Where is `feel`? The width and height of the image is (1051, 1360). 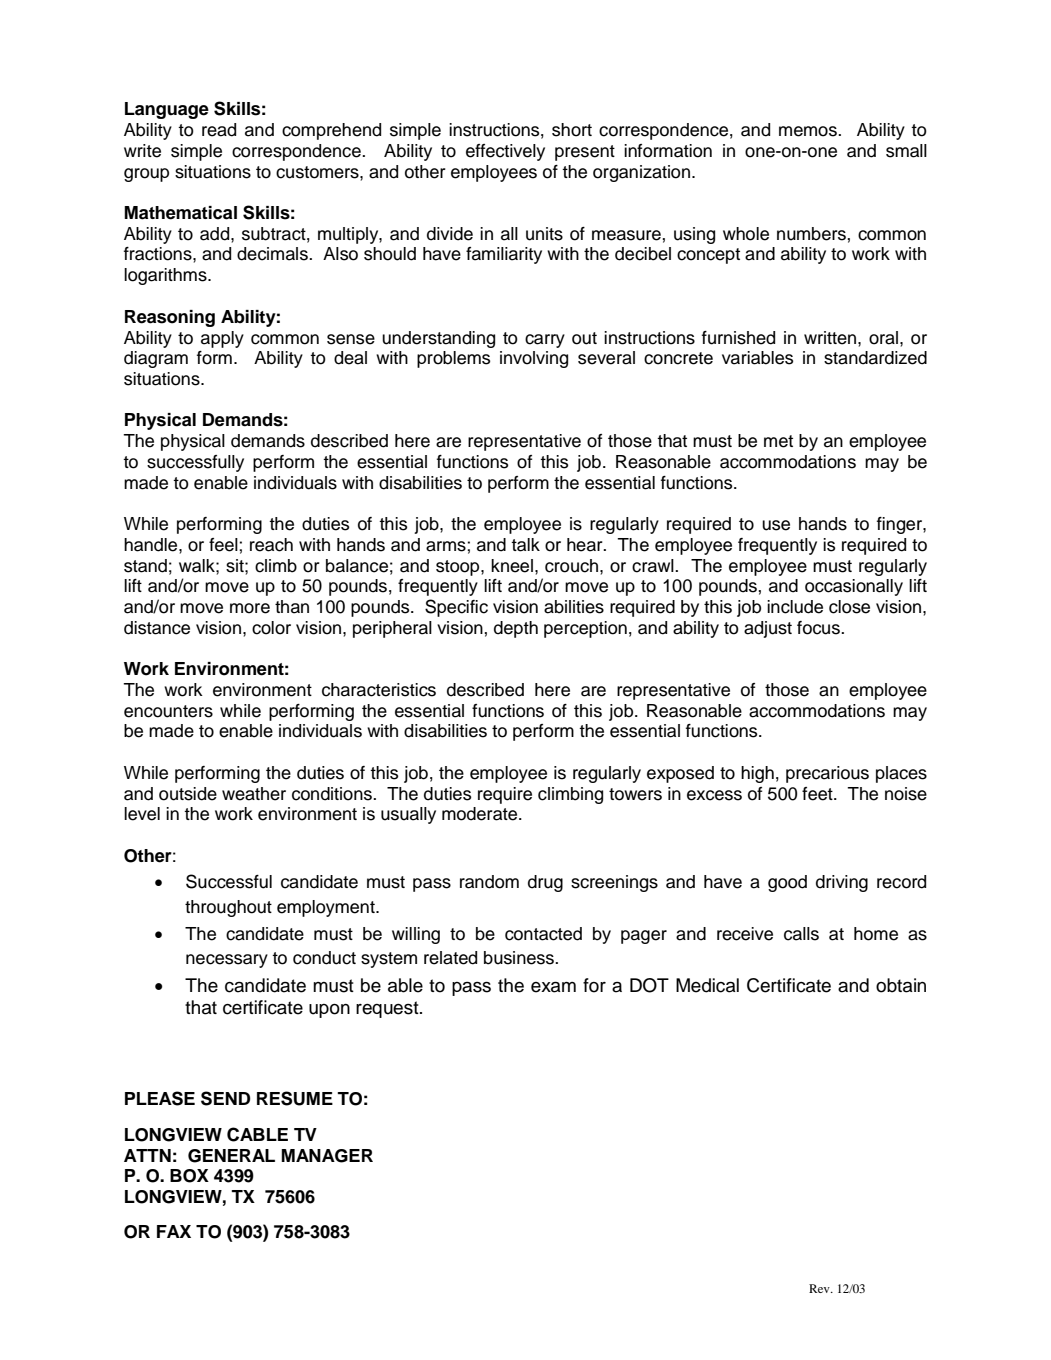
feel is located at coordinates (224, 545).
